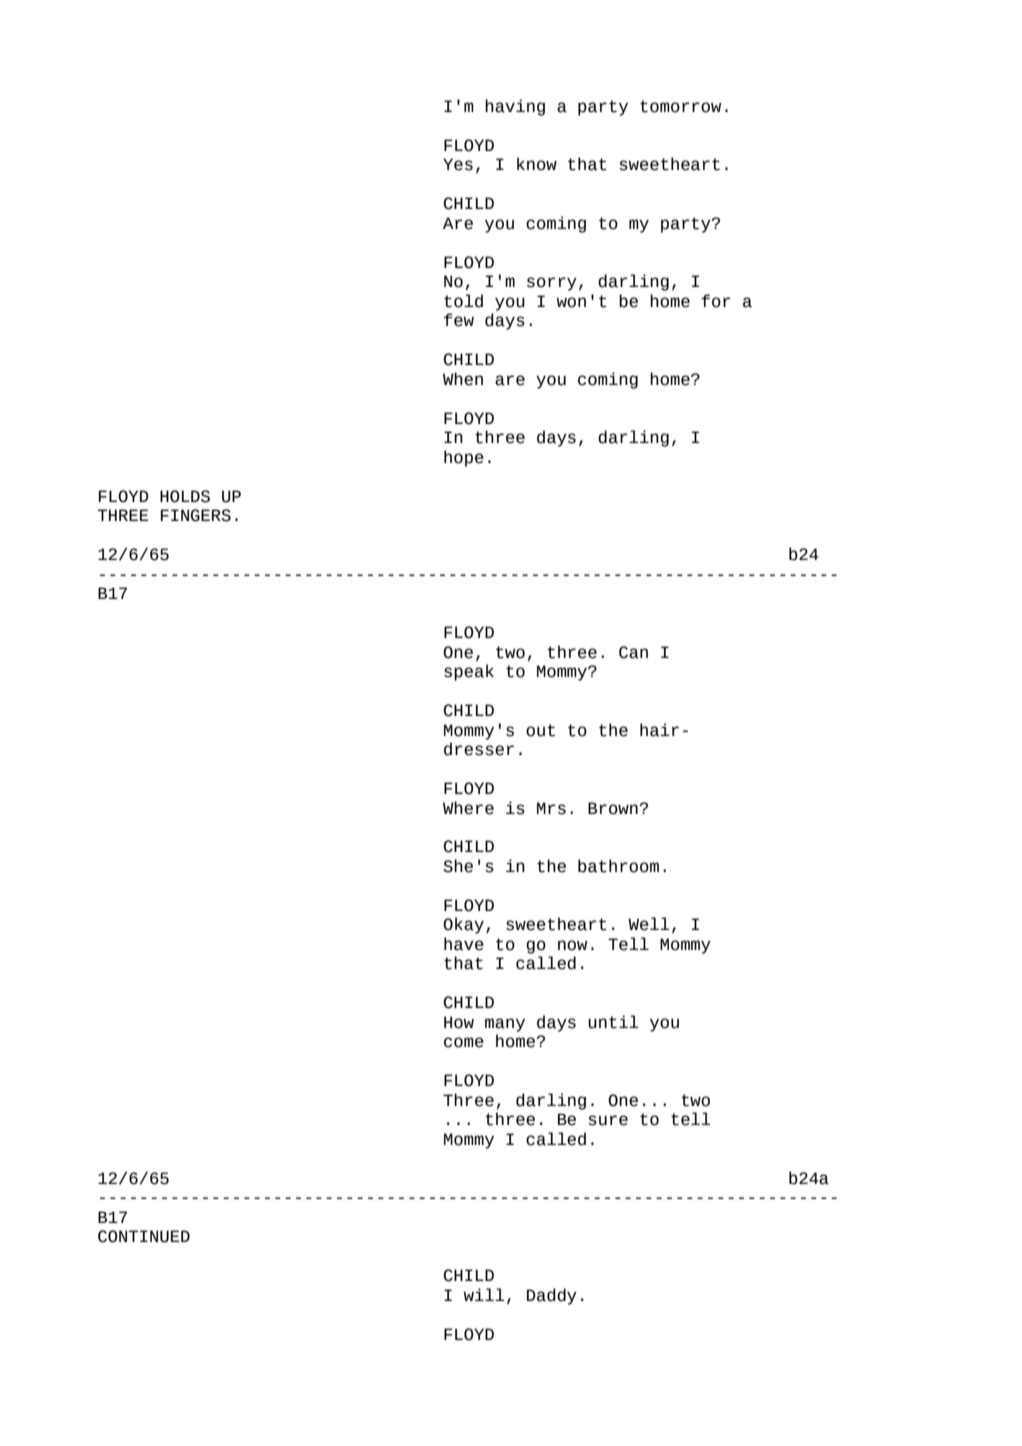 This screenshot has width=1022, height=1446. What do you see at coordinates (144, 1236) in the screenshot?
I see `CONTINUED` at bounding box center [144, 1236].
